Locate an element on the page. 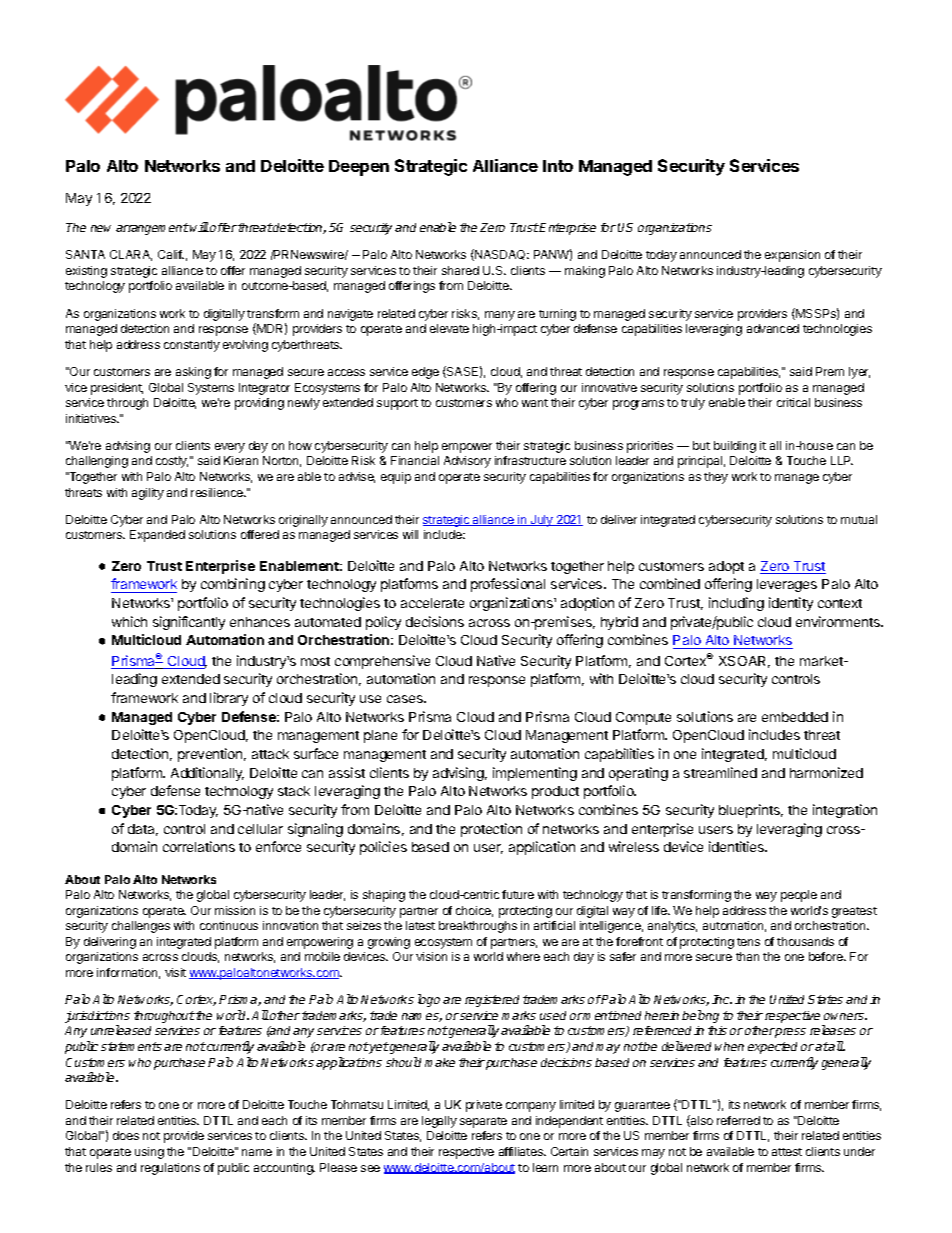 The height and width of the document is (1233, 952). NASDAQ is located at coordinates (501, 255).
